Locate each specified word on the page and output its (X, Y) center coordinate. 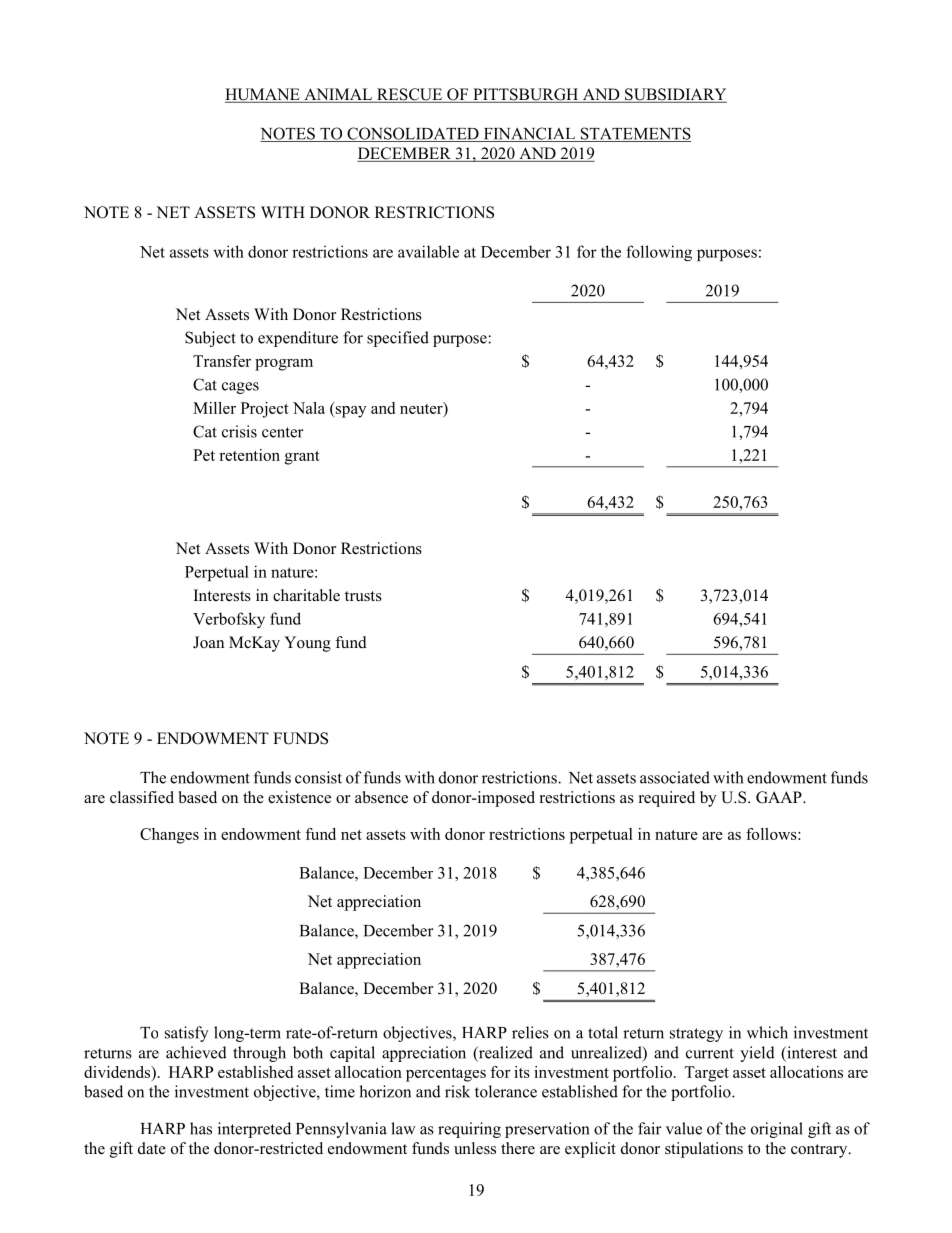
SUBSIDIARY (675, 95)
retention (249, 455)
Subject (210, 339)
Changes (169, 836)
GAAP (780, 797)
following (659, 253)
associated (675, 777)
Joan (208, 642)
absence (381, 797)
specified (398, 339)
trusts (363, 596)
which (767, 1032)
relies (530, 1032)
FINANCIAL (529, 134)
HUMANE (263, 95)
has (201, 1128)
